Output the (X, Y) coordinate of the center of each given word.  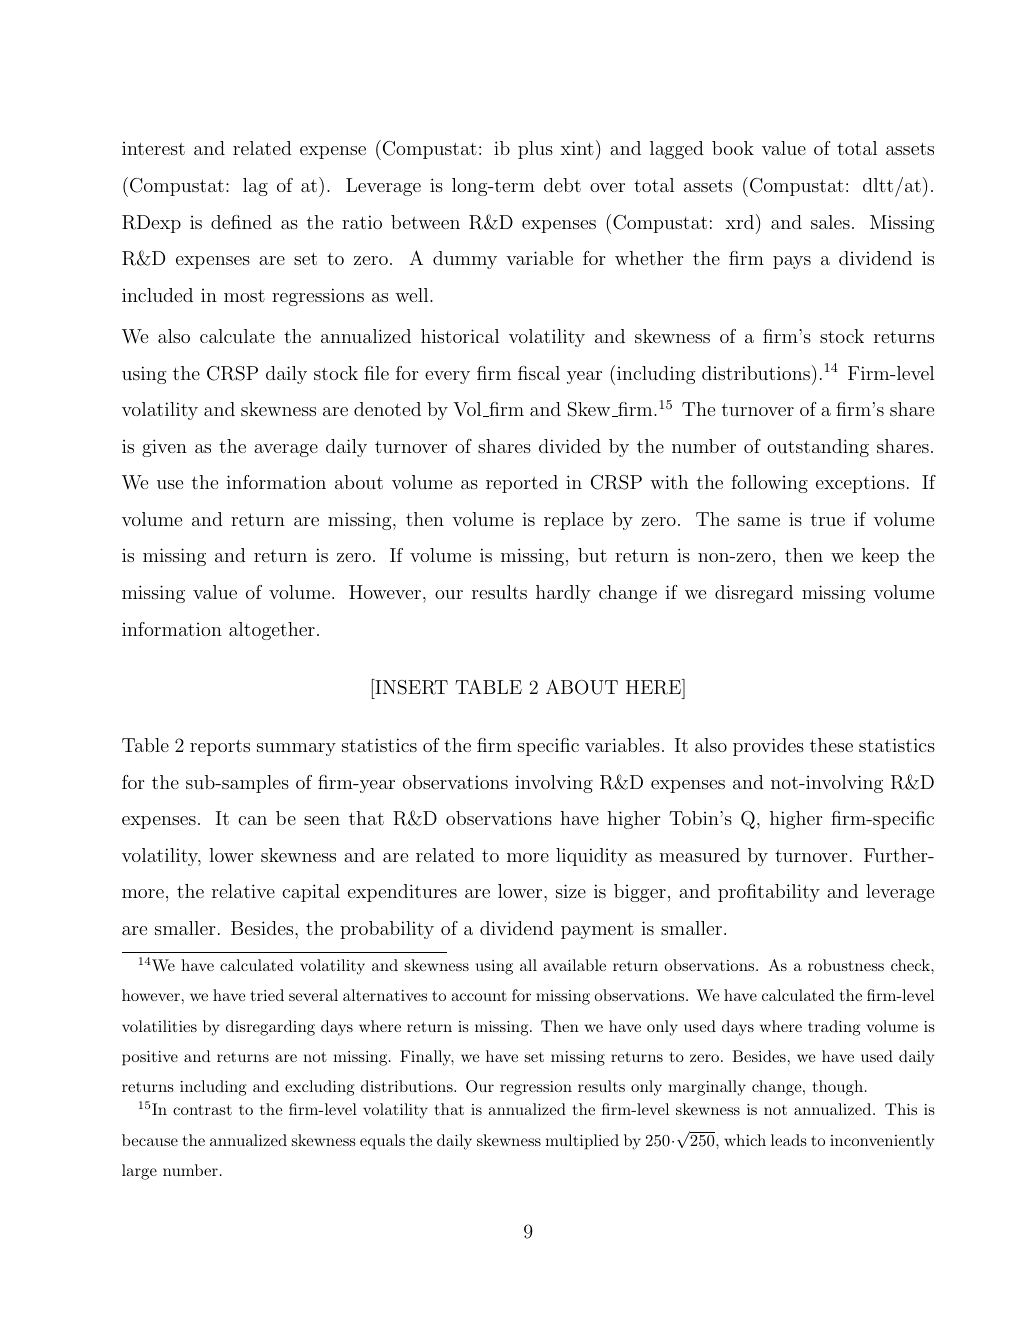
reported (522, 484)
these (831, 745)
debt (562, 185)
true (828, 520)
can (252, 820)
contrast (202, 1110)
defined (241, 222)
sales (830, 222)
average (286, 450)
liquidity (591, 857)
